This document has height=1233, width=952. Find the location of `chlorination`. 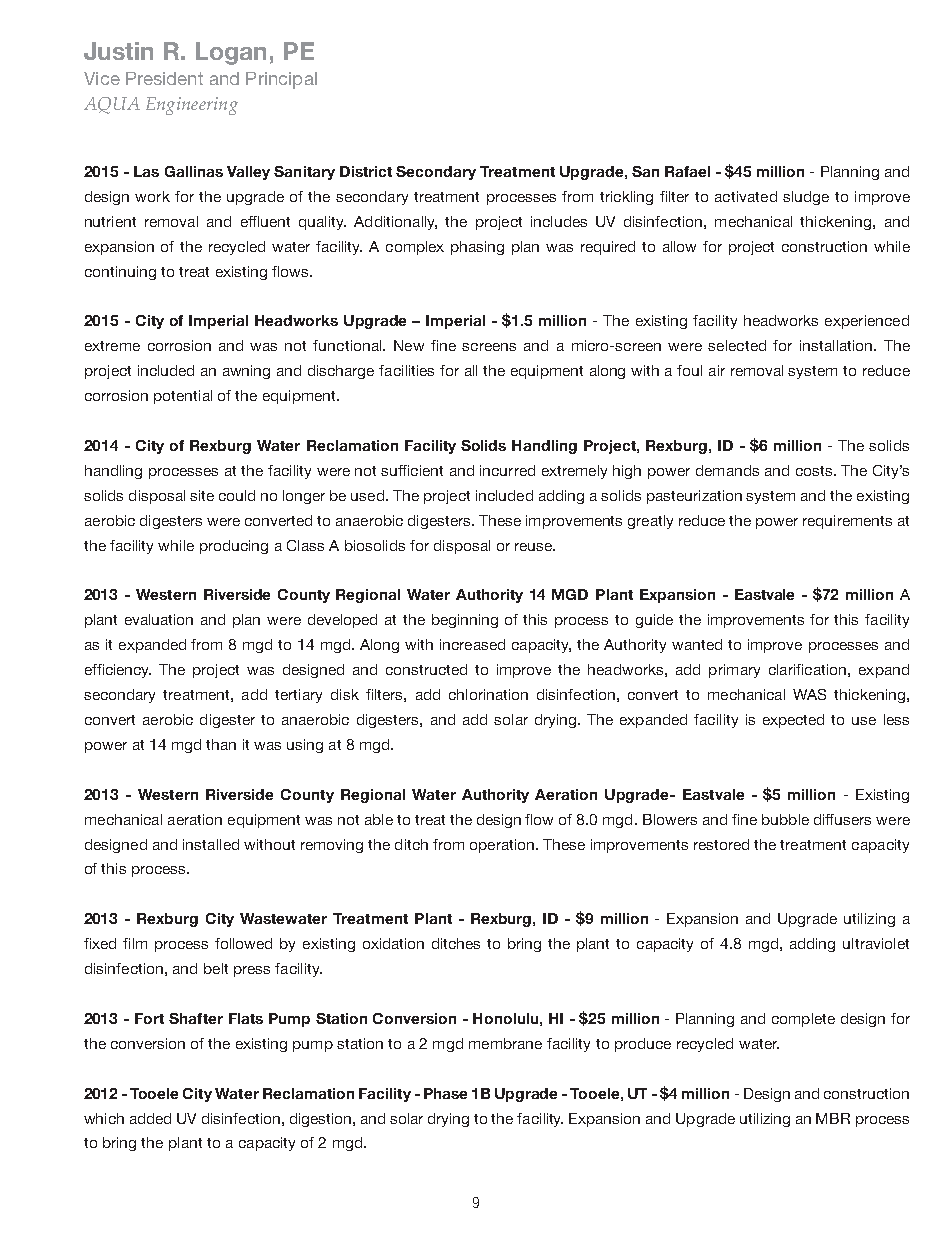

chlorination is located at coordinates (488, 694).
